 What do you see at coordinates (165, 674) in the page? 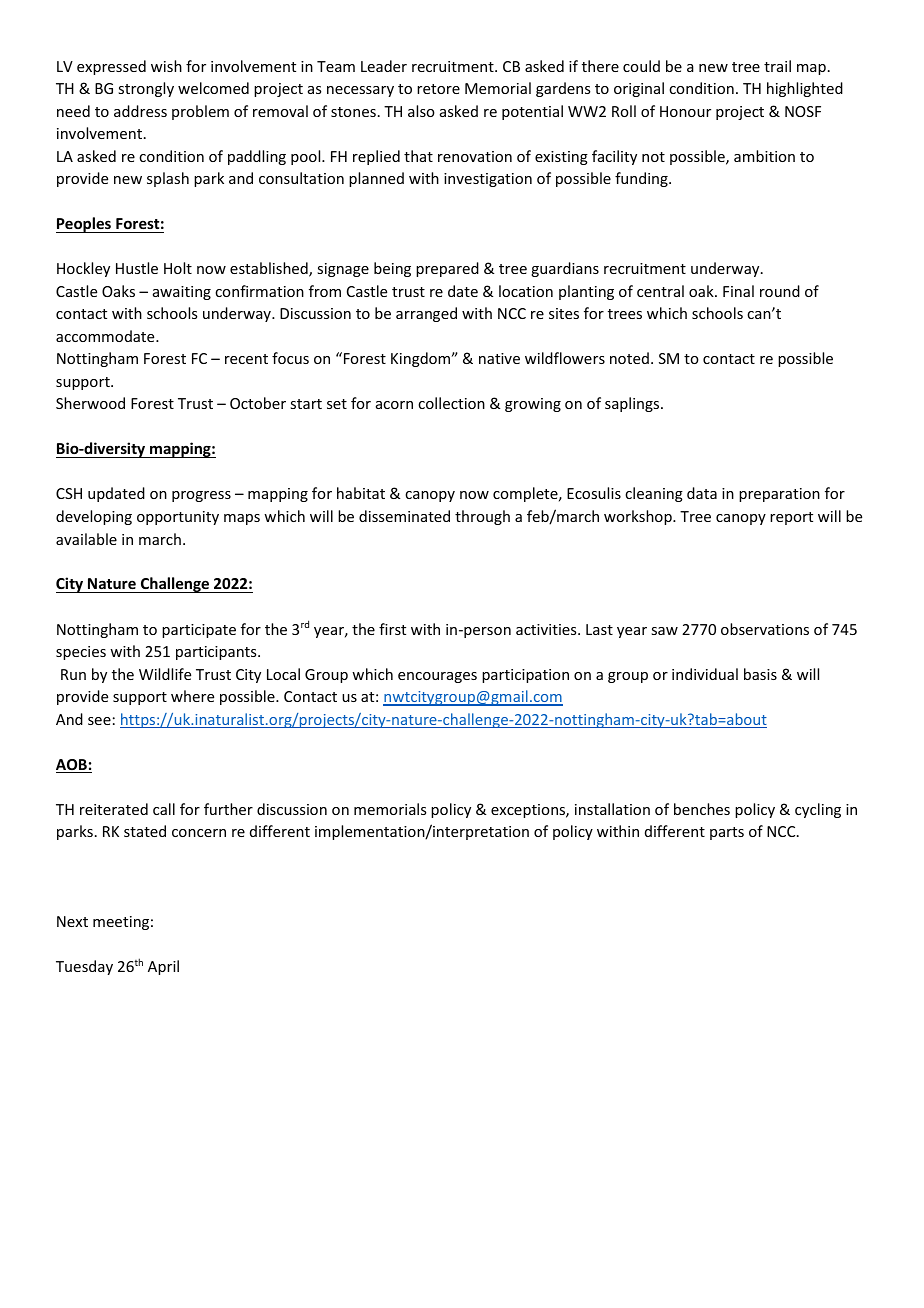
I see `Wildlife` at bounding box center [165, 674].
